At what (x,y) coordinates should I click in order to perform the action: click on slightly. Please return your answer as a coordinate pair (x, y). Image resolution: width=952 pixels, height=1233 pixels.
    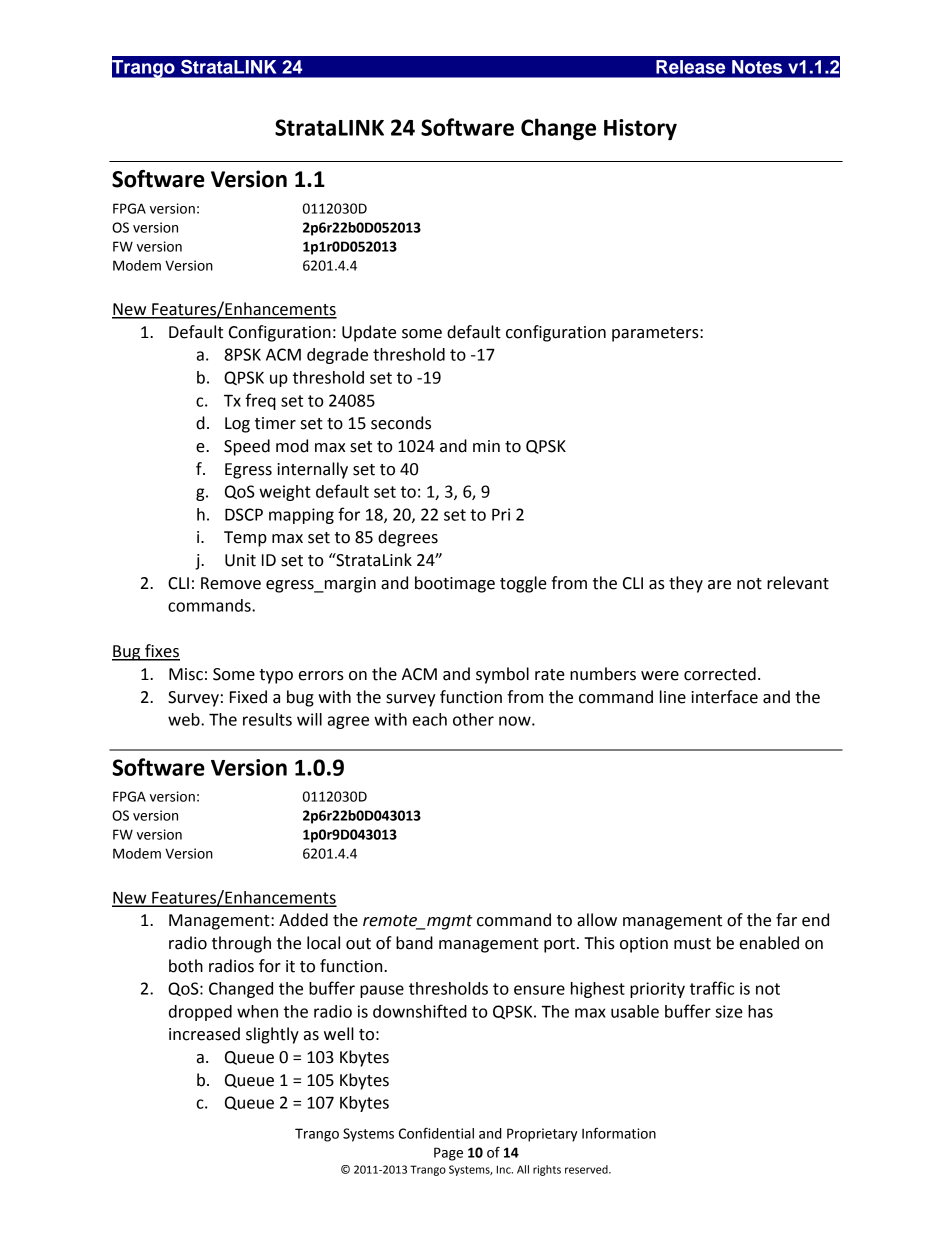
    Looking at the image, I should click on (272, 1035).
